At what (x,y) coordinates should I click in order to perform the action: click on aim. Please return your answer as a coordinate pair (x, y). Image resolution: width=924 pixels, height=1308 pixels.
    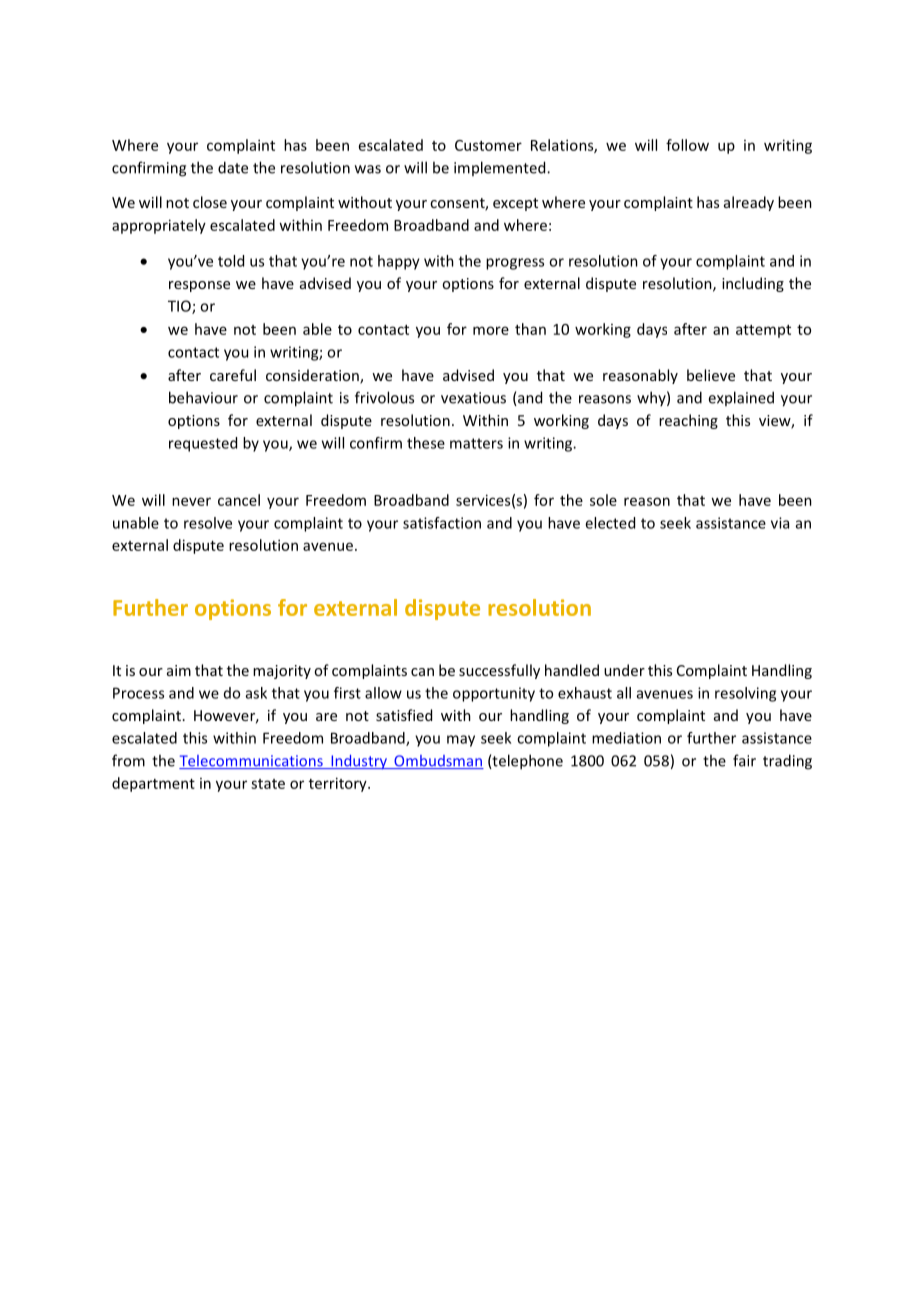
    Looking at the image, I should click on (179, 670).
